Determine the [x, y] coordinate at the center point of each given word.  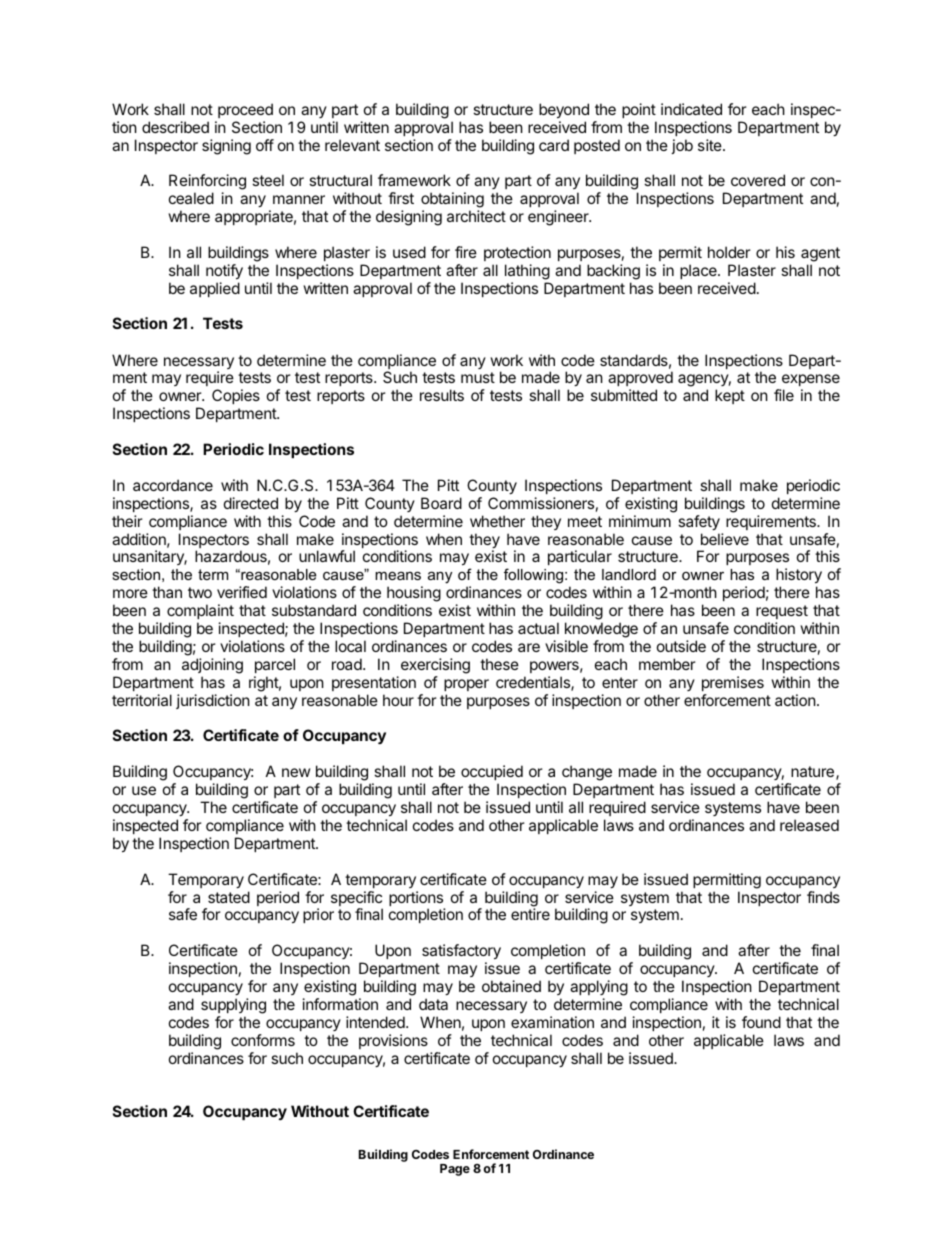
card [554, 145]
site [711, 145]
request [782, 612]
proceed [245, 110]
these [499, 664]
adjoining [212, 666]
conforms [263, 1040]
